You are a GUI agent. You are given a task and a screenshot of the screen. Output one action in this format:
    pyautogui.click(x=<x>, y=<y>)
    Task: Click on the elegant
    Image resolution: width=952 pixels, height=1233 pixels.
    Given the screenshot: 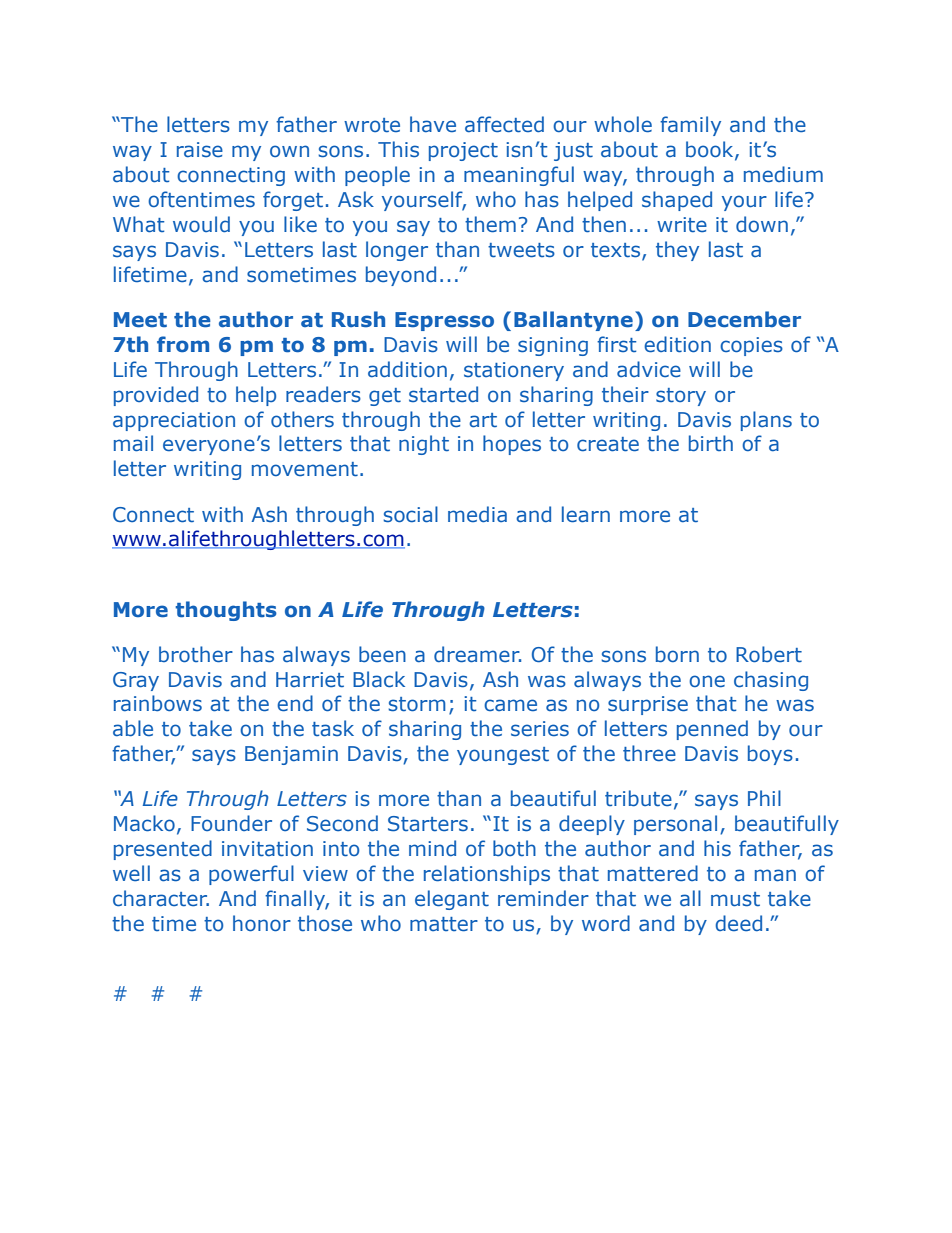 What is the action you would take?
    pyautogui.click(x=452, y=900)
